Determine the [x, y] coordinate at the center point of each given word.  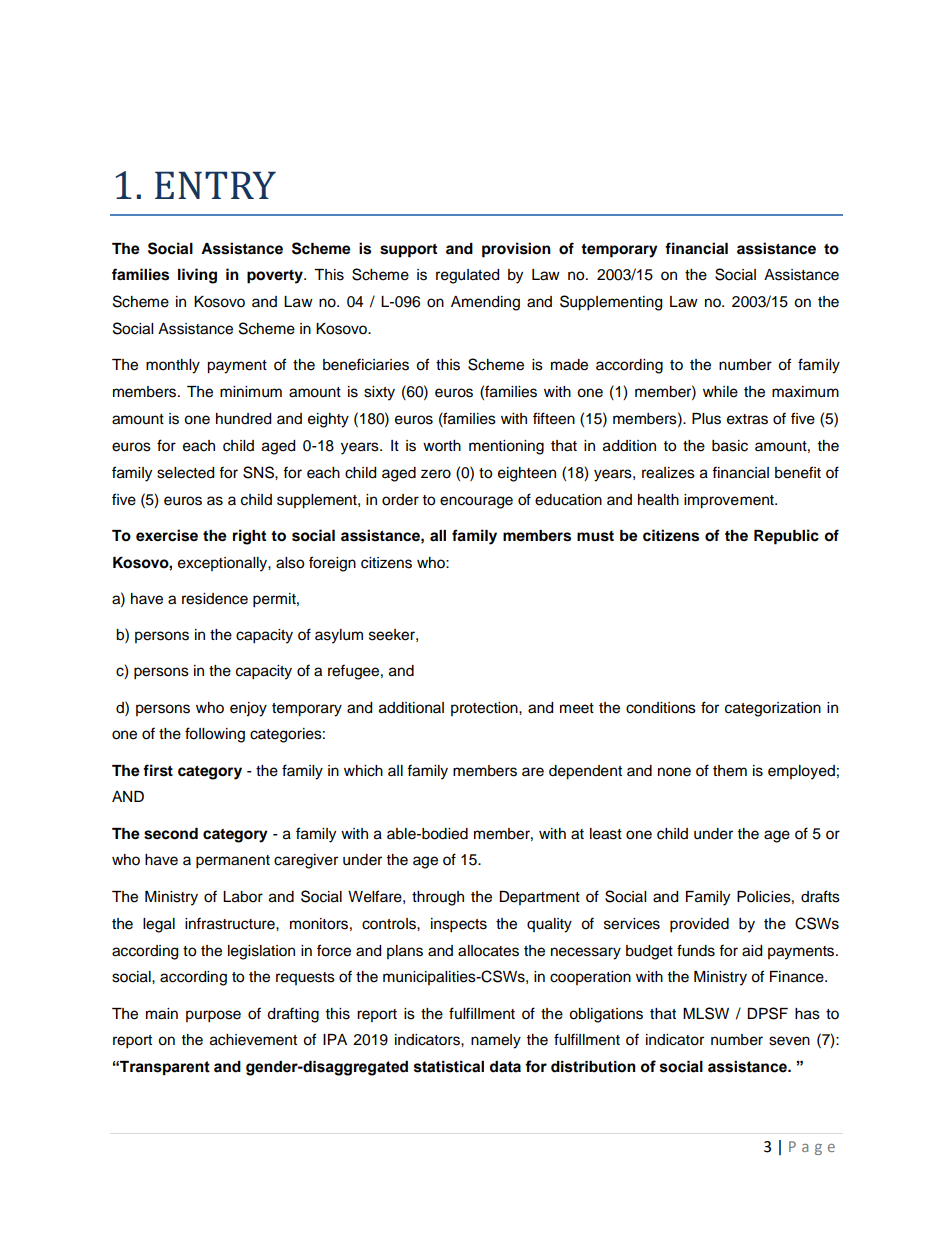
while [720, 392]
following [215, 735]
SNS [259, 472]
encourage [476, 502]
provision [516, 250]
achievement [253, 1040]
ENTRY [215, 185]
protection [485, 709]
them [730, 771]
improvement [730, 501]
